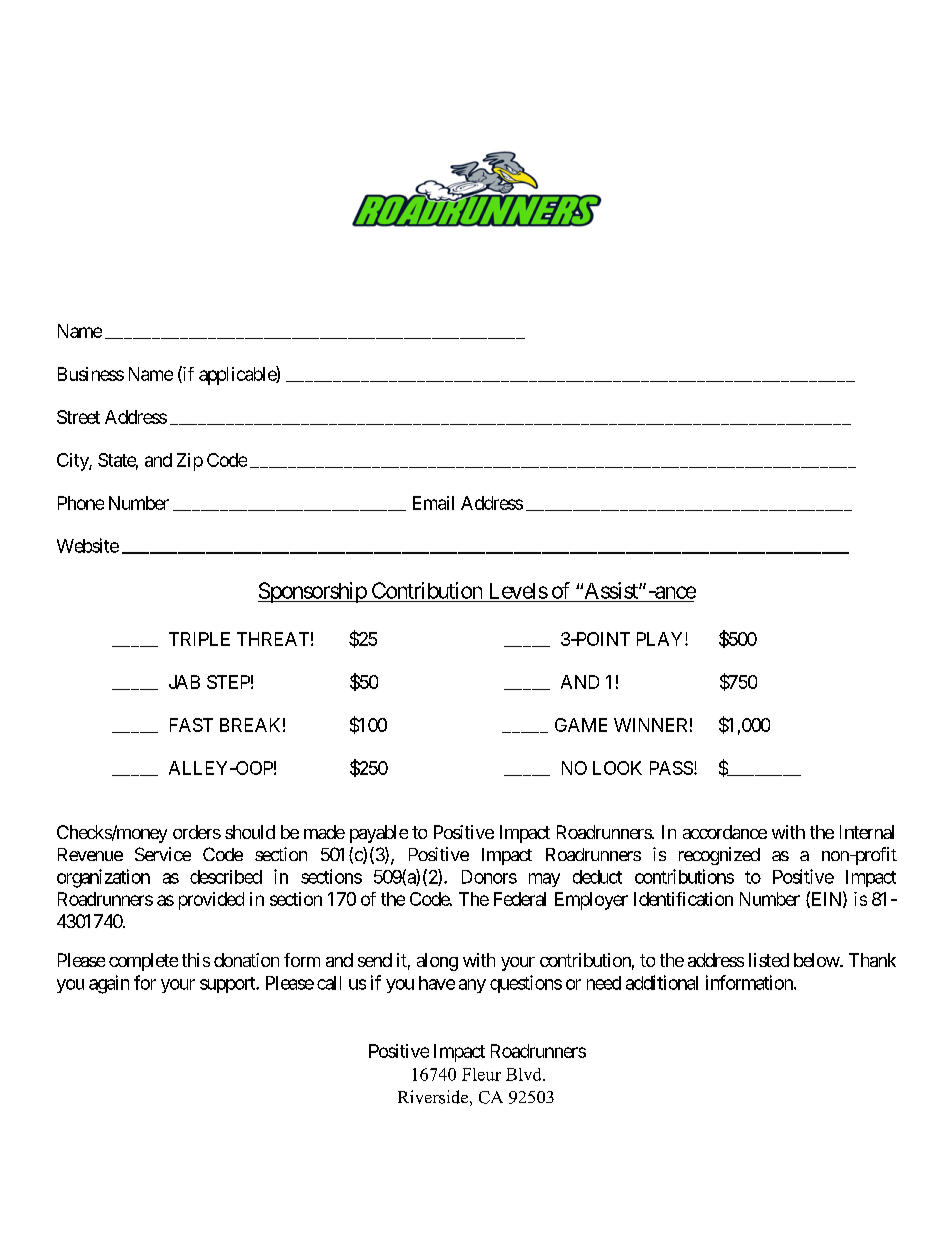 The image size is (952, 1233). What do you see at coordinates (433, 503) in the screenshot?
I see `Email` at bounding box center [433, 503].
